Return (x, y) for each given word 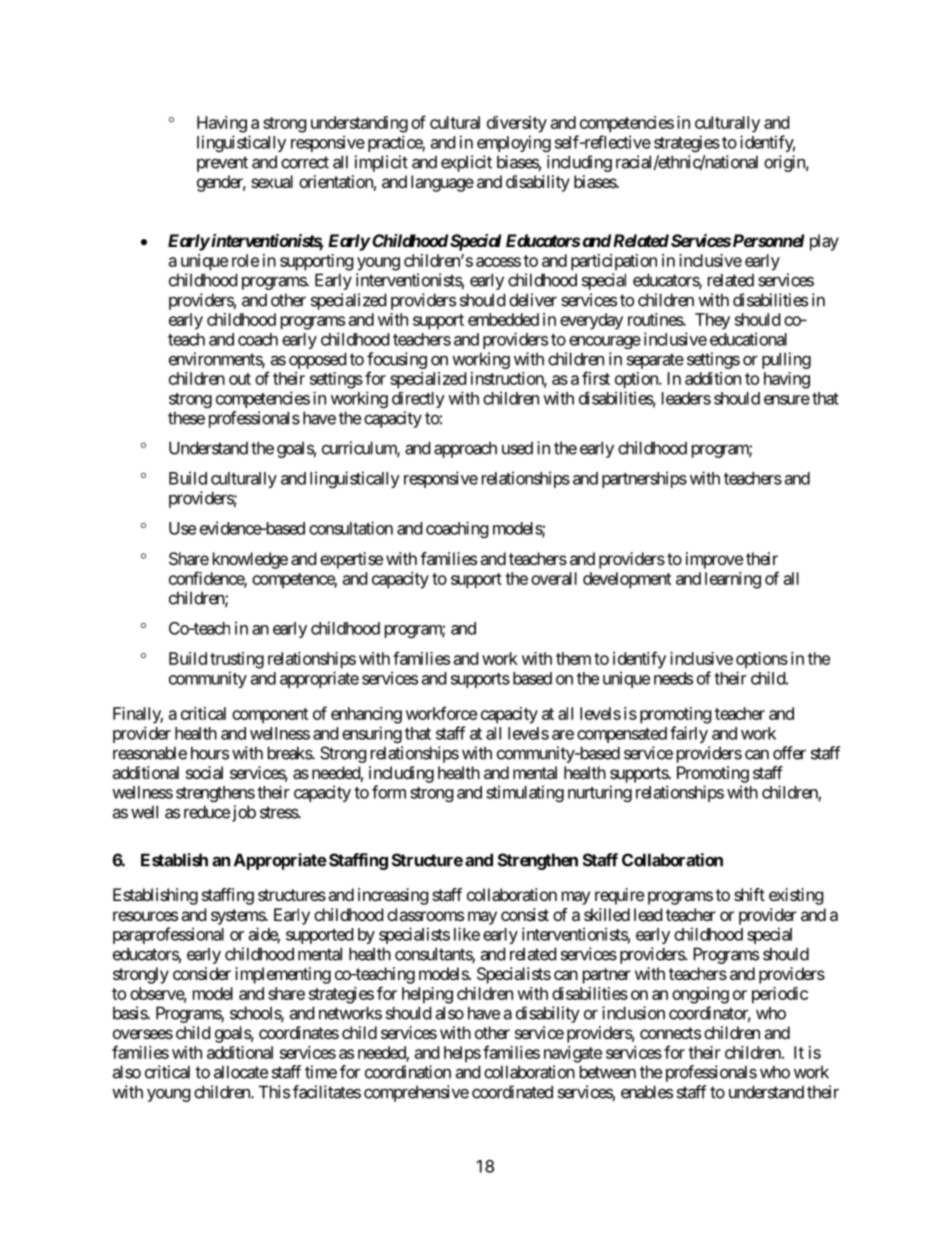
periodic (780, 995)
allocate (241, 1072)
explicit (466, 163)
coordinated (512, 1092)
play (824, 242)
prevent (222, 164)
